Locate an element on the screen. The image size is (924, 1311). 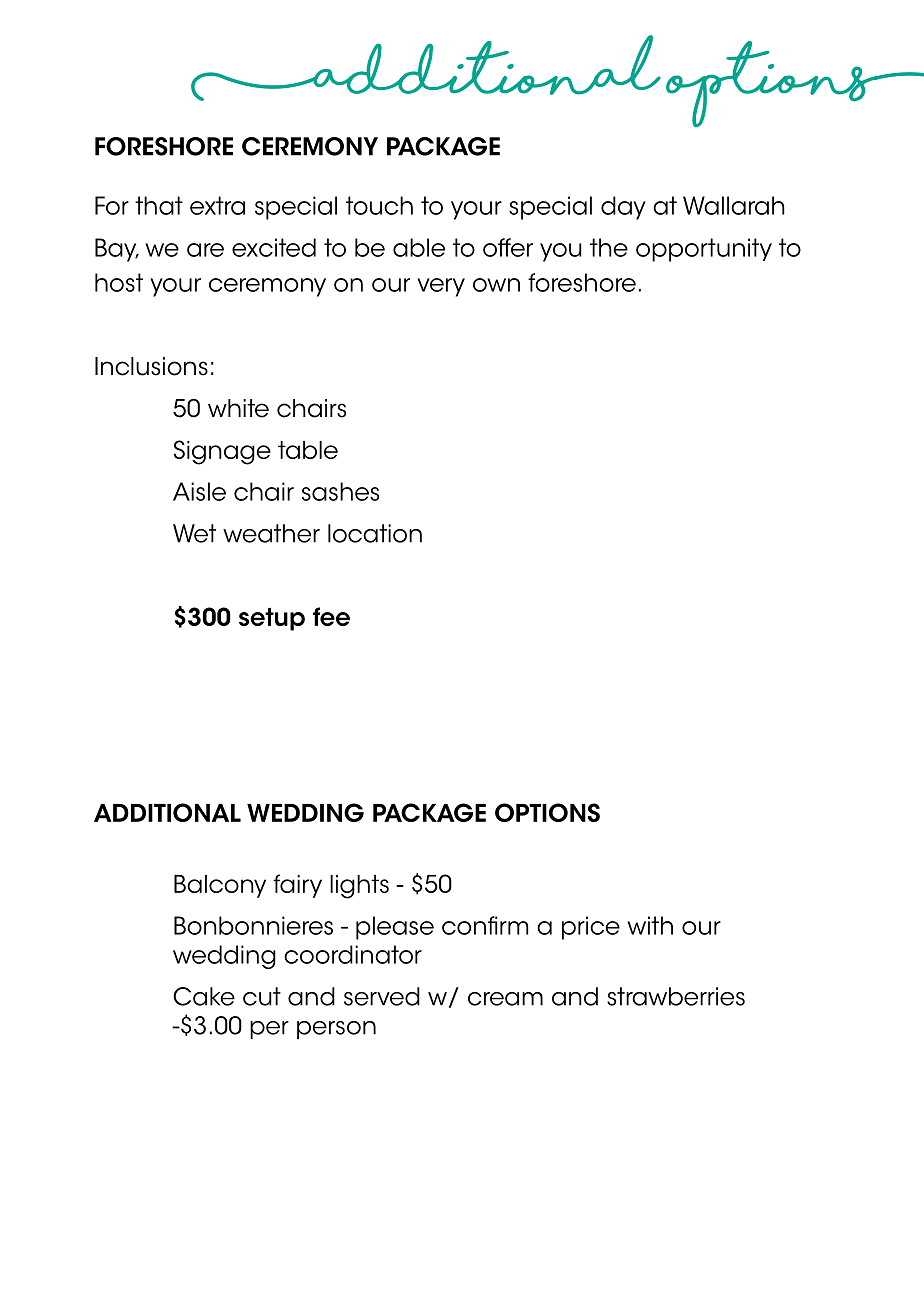
day is located at coordinates (623, 208).
